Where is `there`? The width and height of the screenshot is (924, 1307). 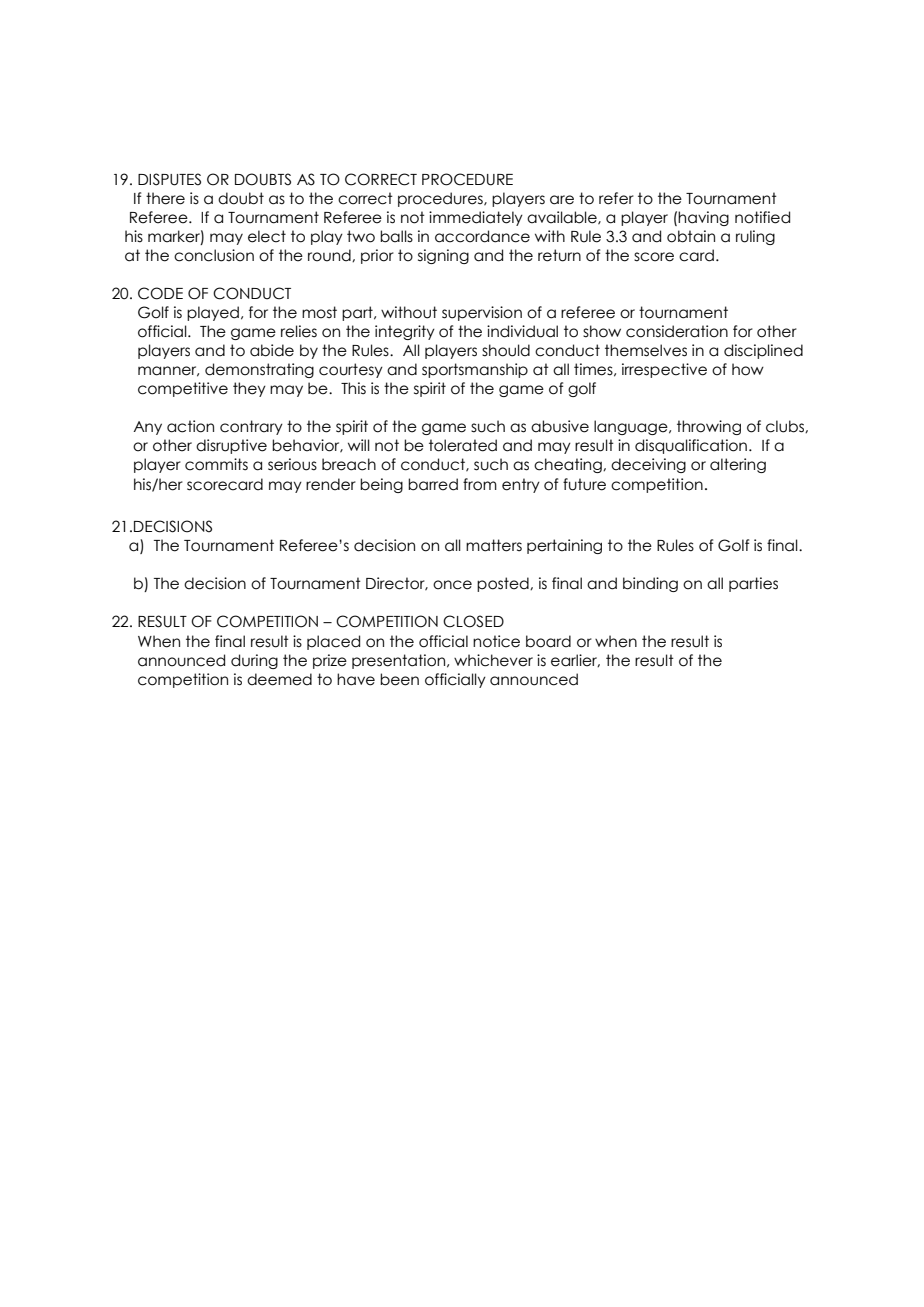
there is located at coordinates (165, 198).
